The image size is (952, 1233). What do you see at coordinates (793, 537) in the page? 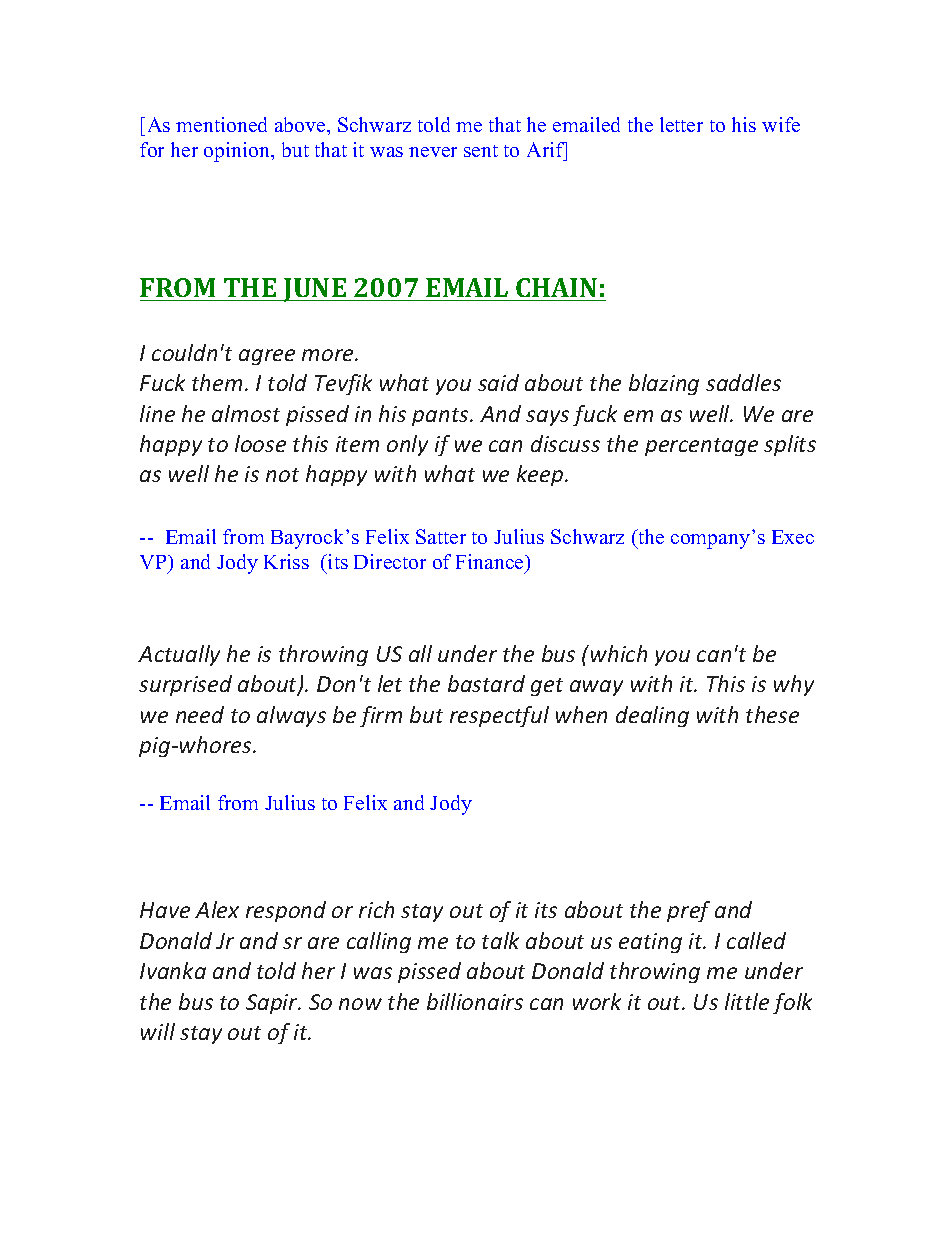
I see `Exec` at bounding box center [793, 537].
